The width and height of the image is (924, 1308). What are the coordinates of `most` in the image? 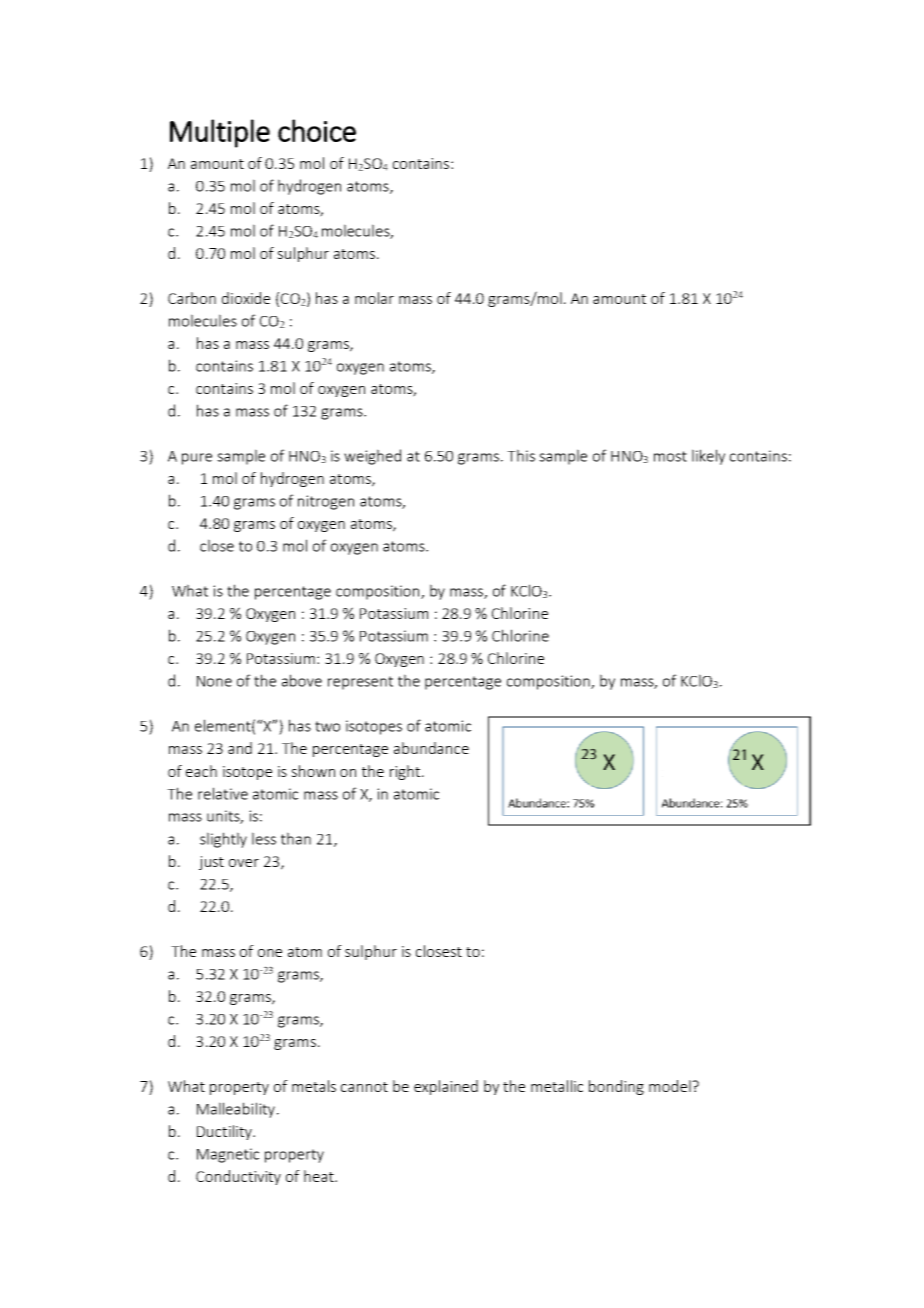 It's located at (670, 456).
